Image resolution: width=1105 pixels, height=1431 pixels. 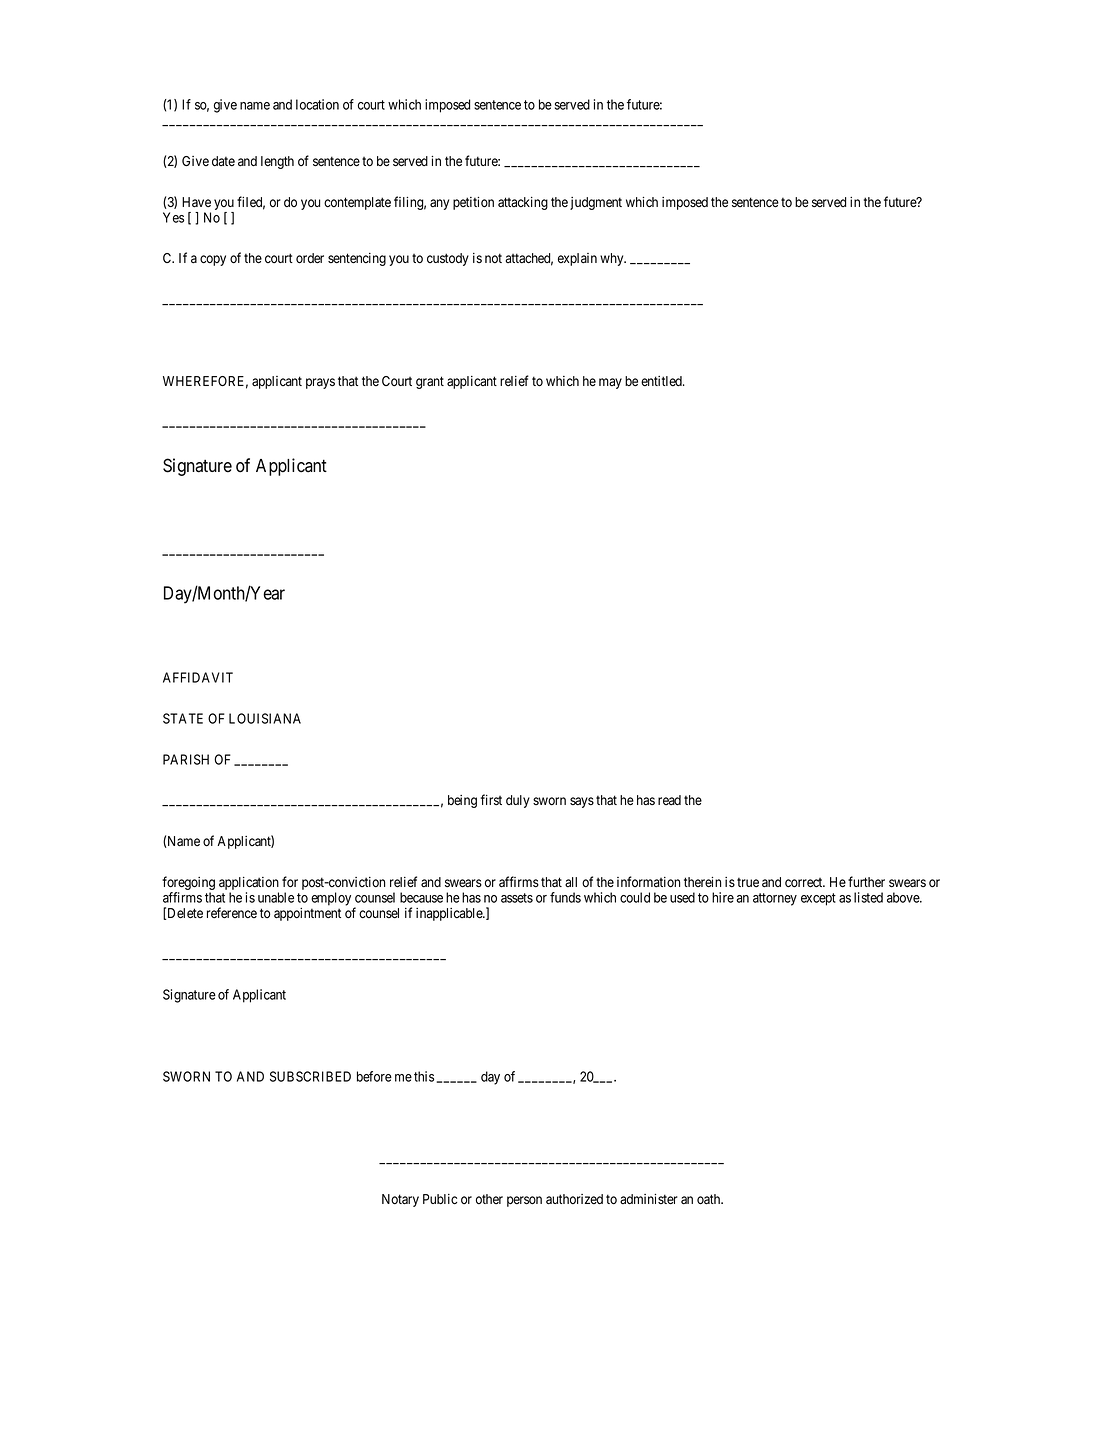 What do you see at coordinates (310, 1076) in the document?
I see `SUBSCRIBED` at bounding box center [310, 1076].
